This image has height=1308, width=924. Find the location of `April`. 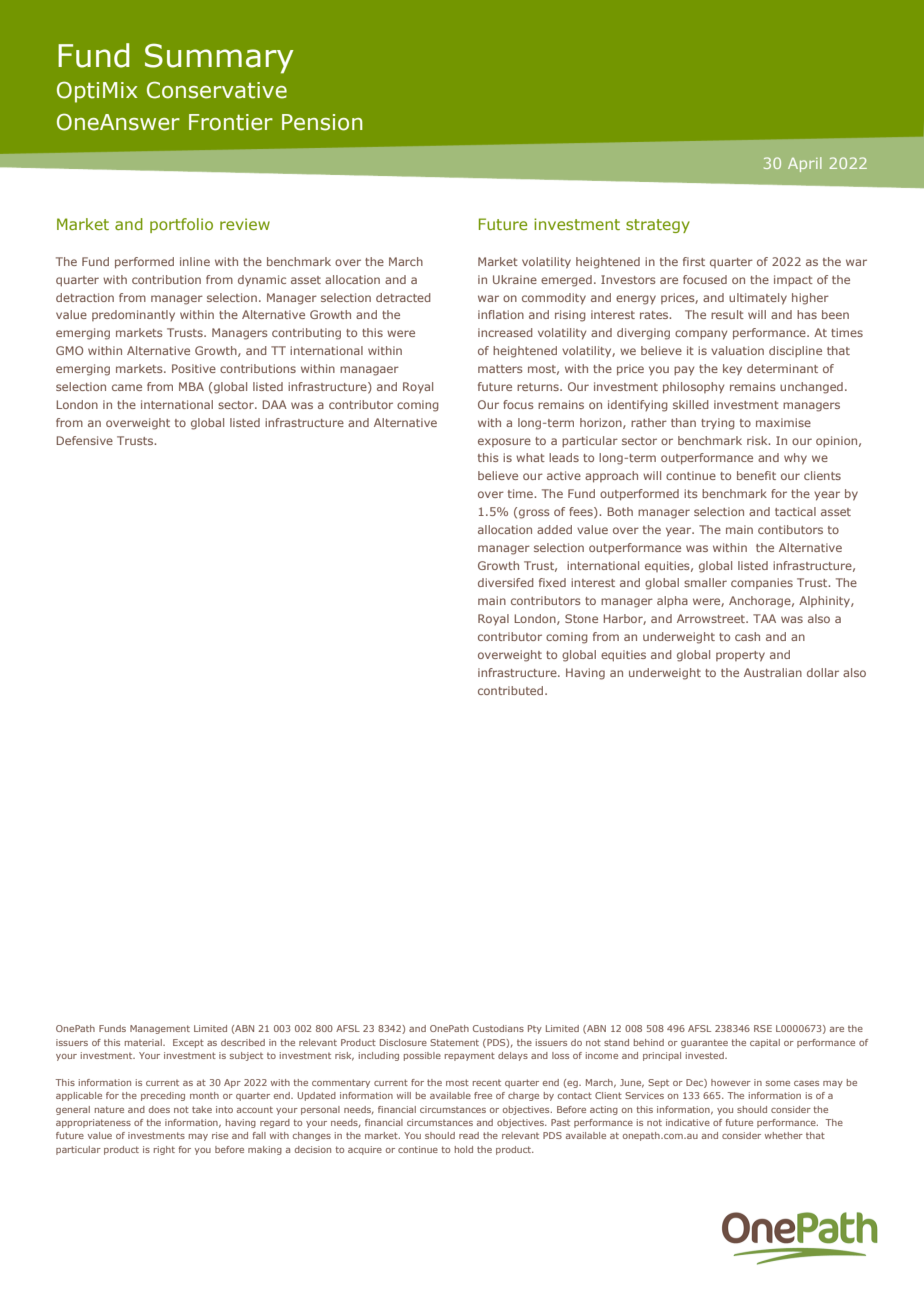

April is located at coordinates (805, 164).
